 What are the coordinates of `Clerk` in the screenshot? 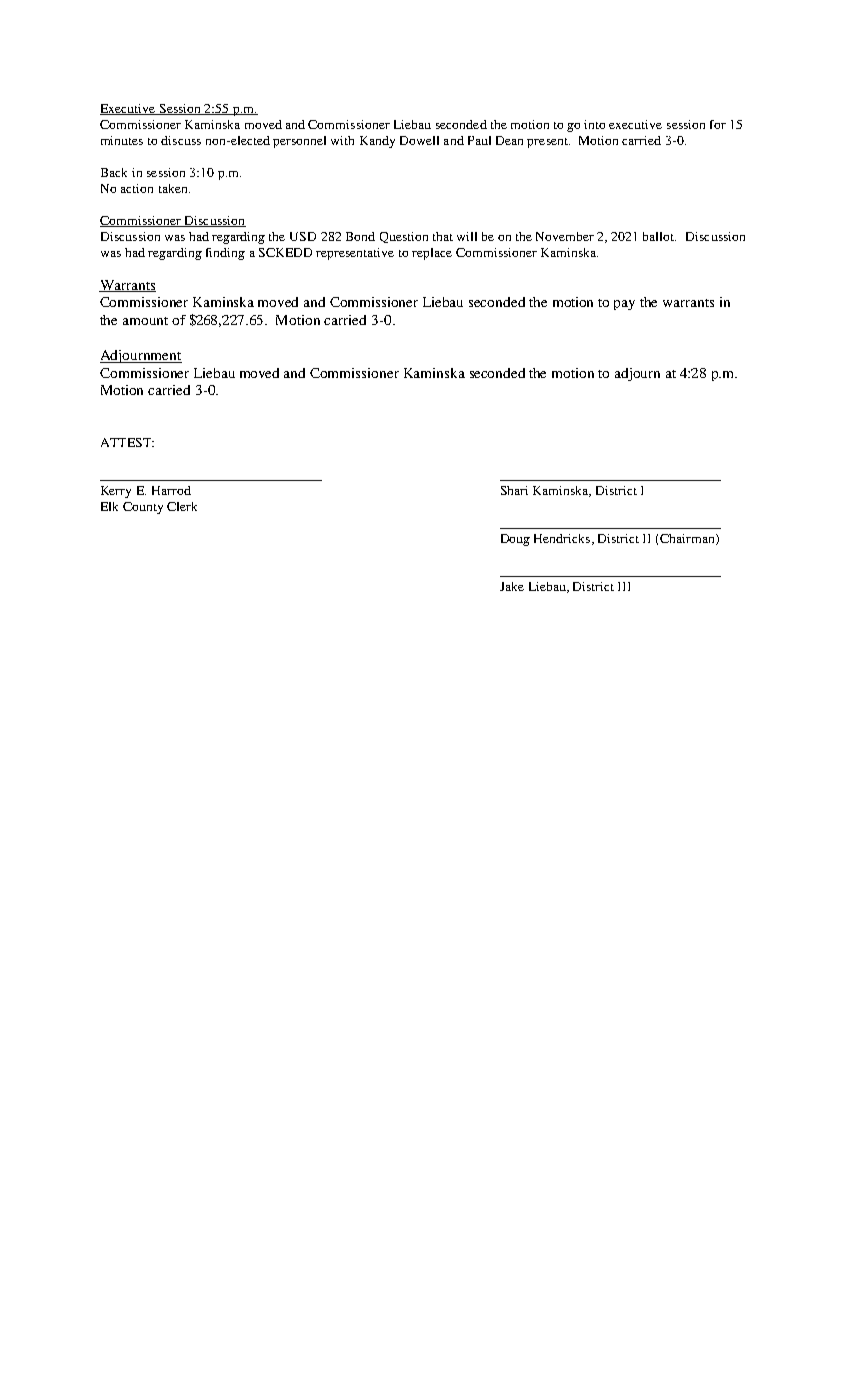 It's located at (182, 506).
